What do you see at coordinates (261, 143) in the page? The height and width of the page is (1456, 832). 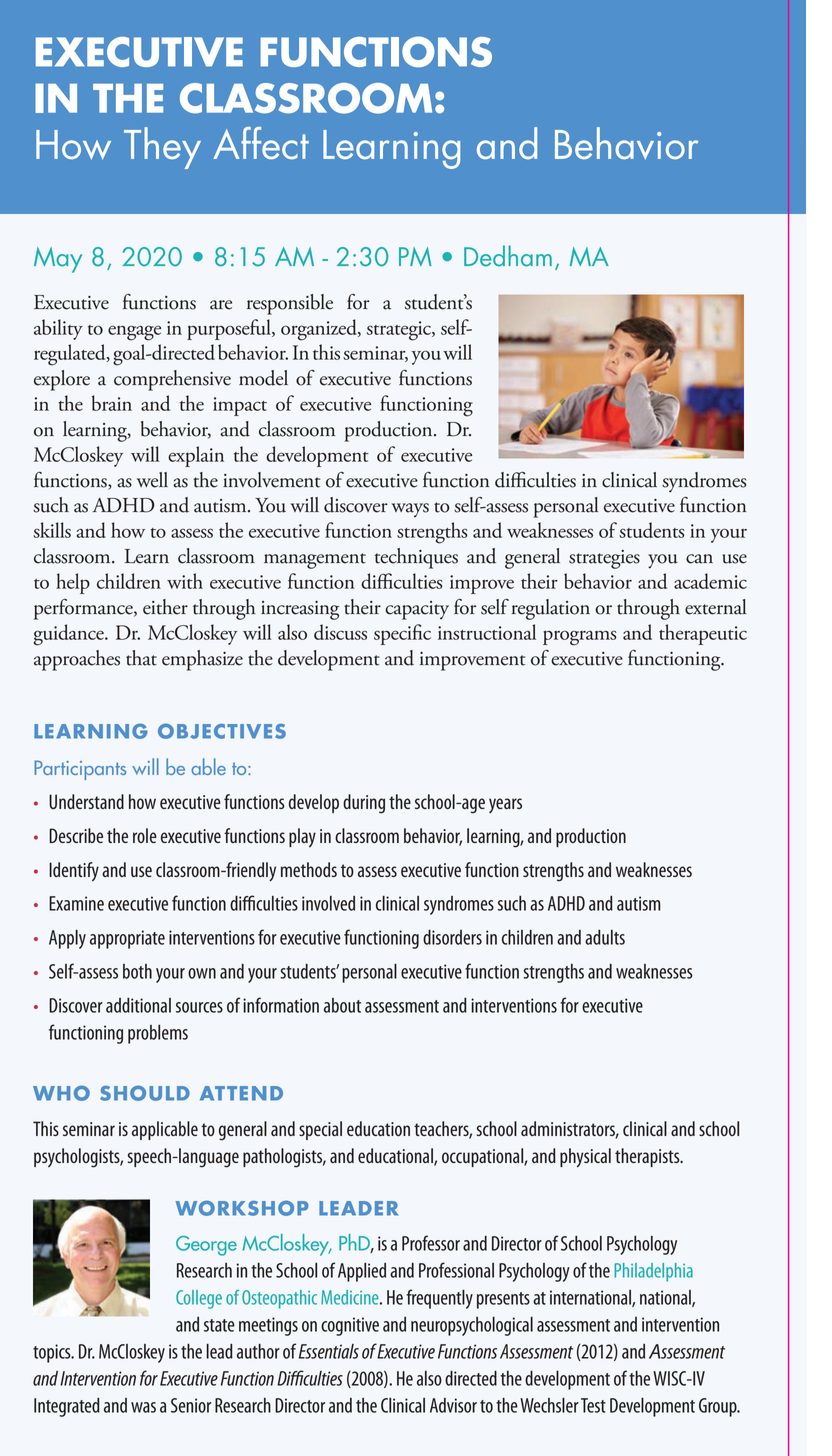 I see `Affect` at bounding box center [261, 143].
